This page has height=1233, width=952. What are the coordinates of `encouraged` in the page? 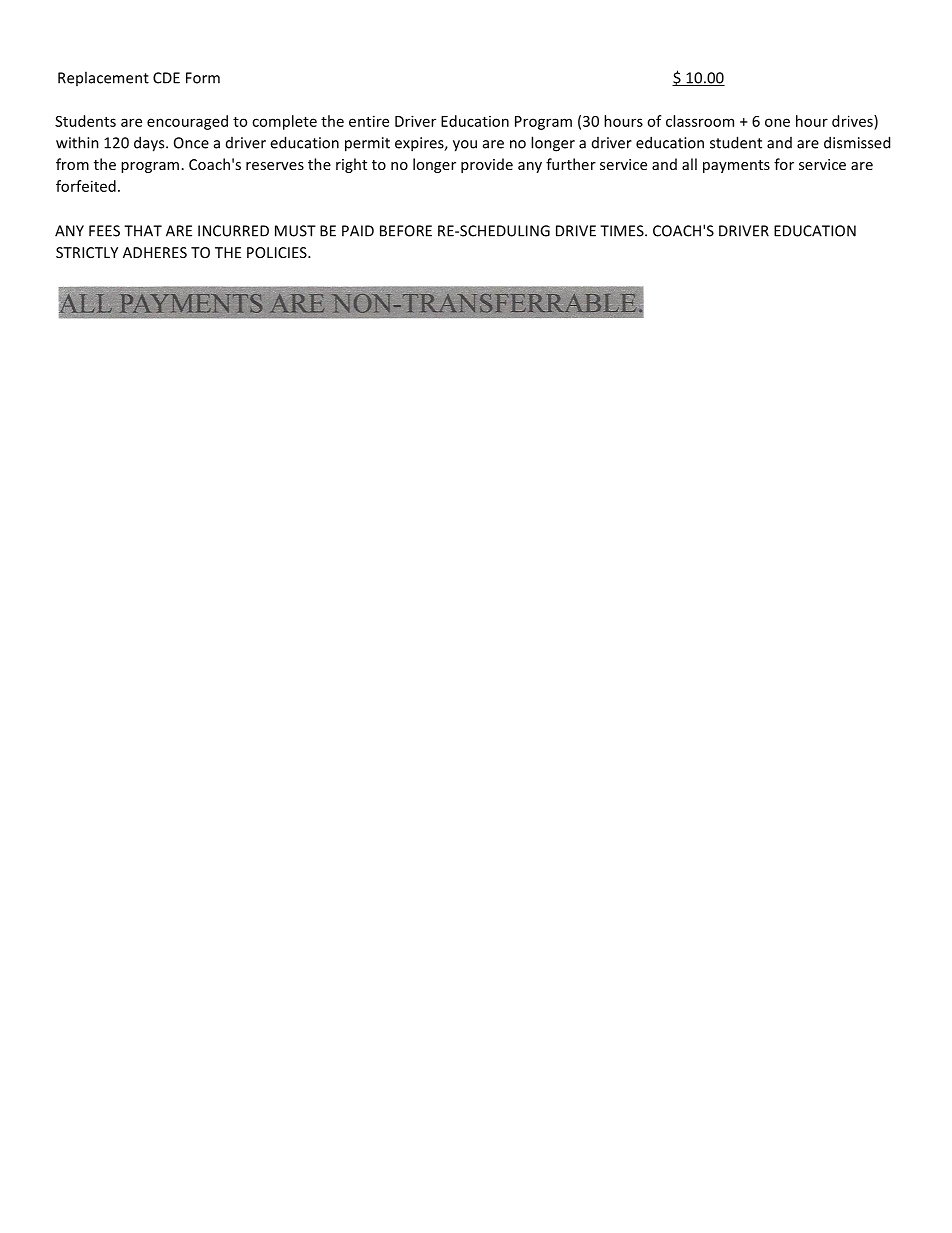 It's located at (187, 122).
